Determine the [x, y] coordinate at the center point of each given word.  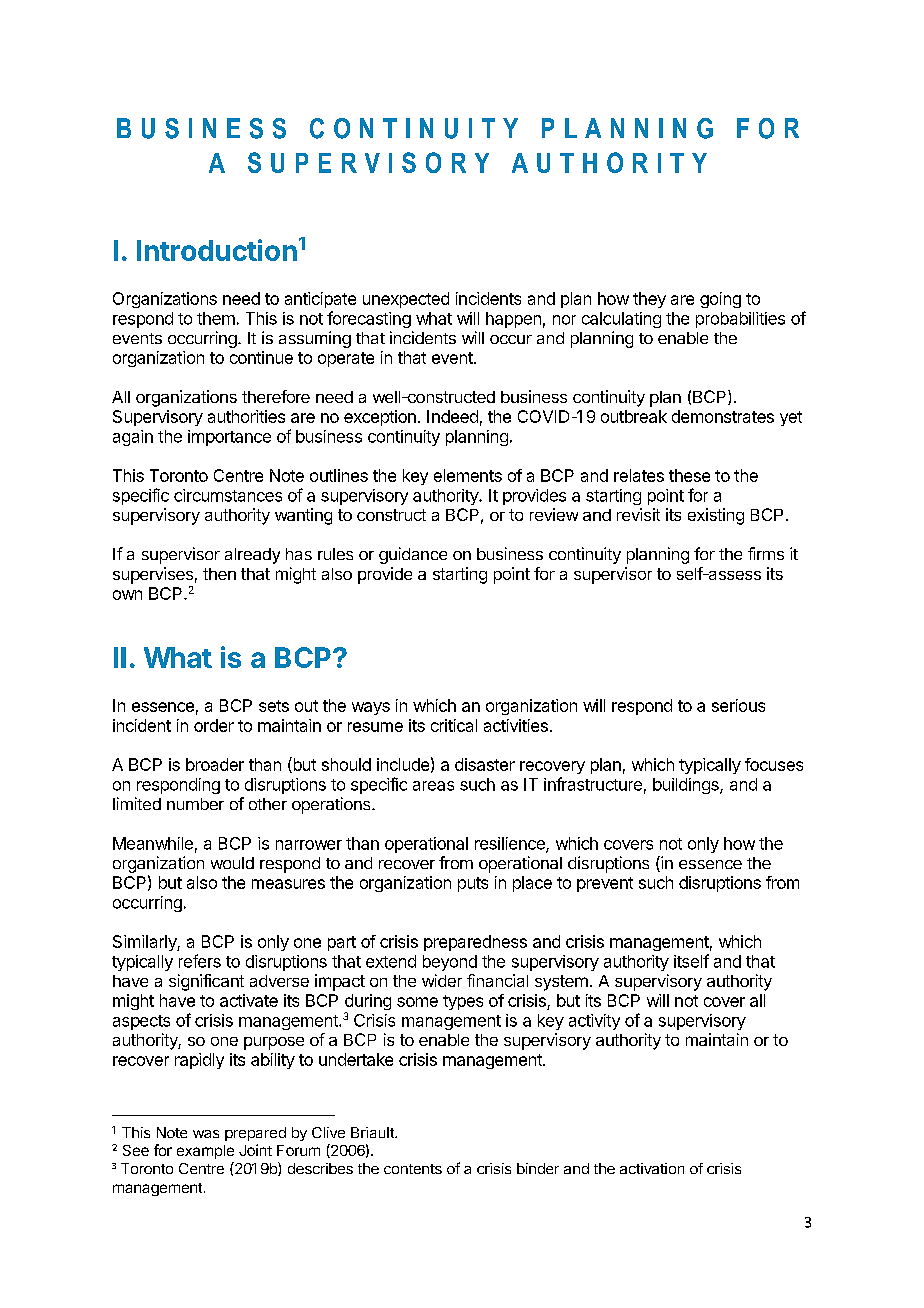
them [216, 318]
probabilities [740, 320]
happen [513, 320]
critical [454, 725]
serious [738, 705]
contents [413, 1169]
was [206, 1134]
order [214, 725]
